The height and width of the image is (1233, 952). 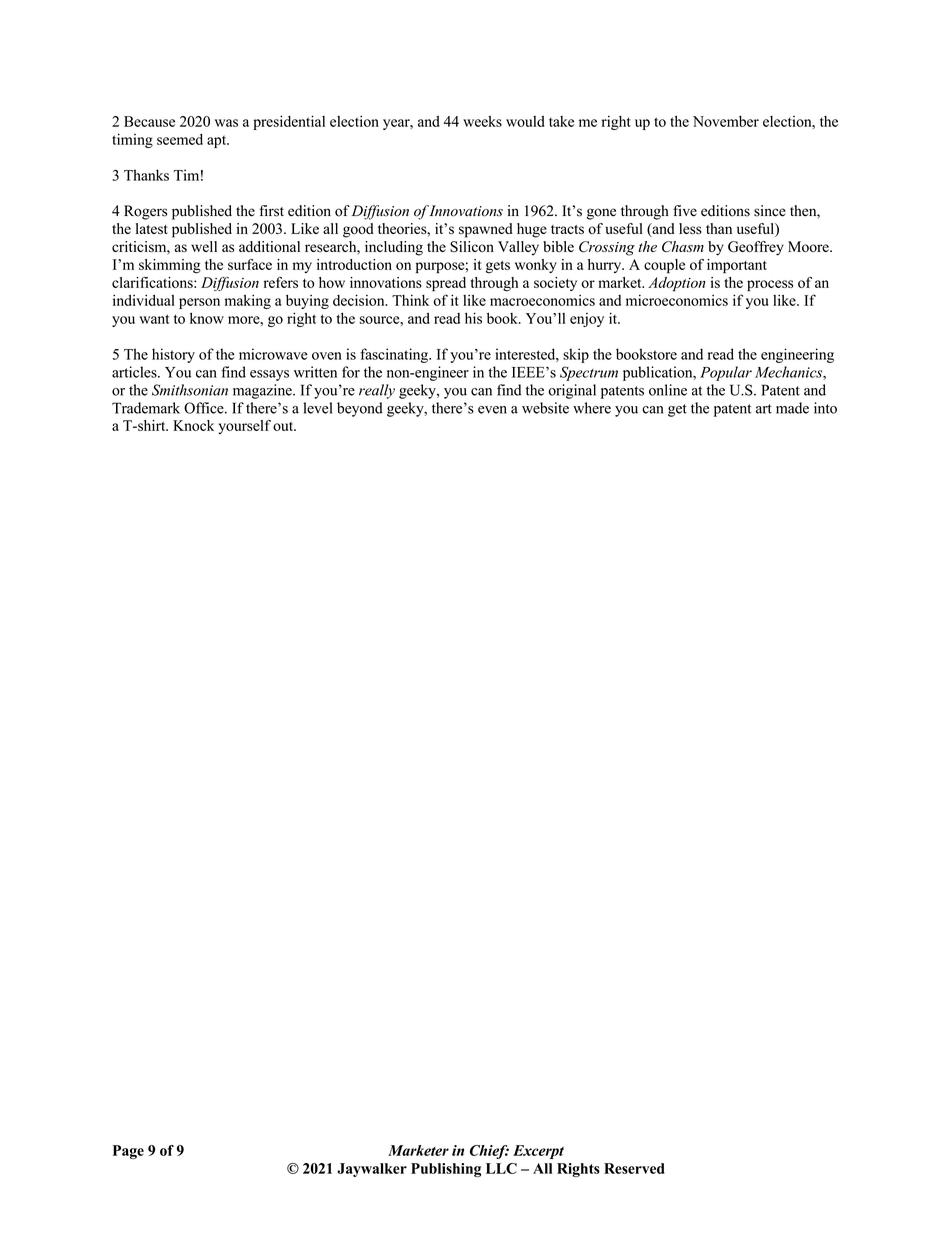 I want to click on Chief, so click(x=489, y=1152).
